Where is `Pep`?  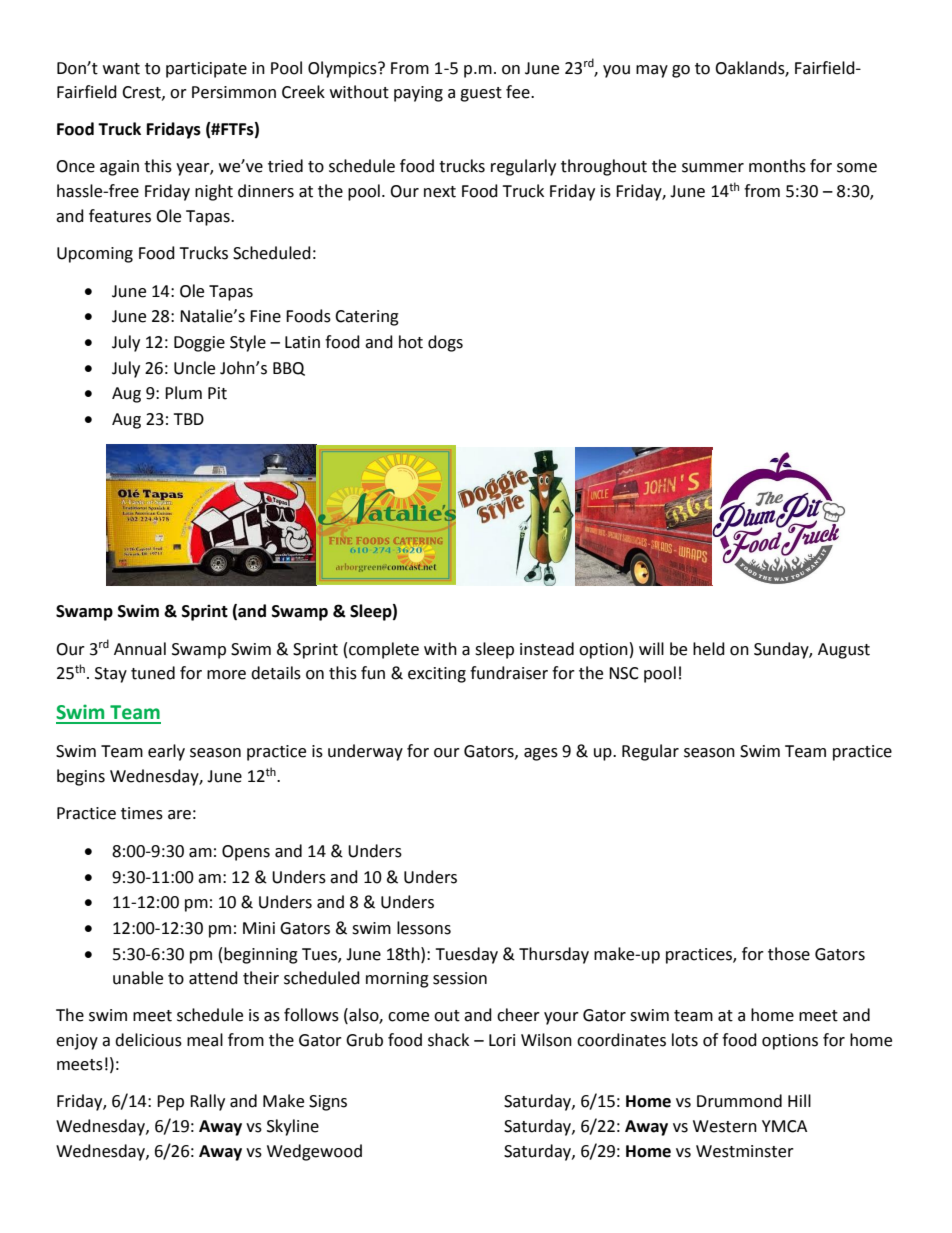 Pep is located at coordinates (170, 1103).
